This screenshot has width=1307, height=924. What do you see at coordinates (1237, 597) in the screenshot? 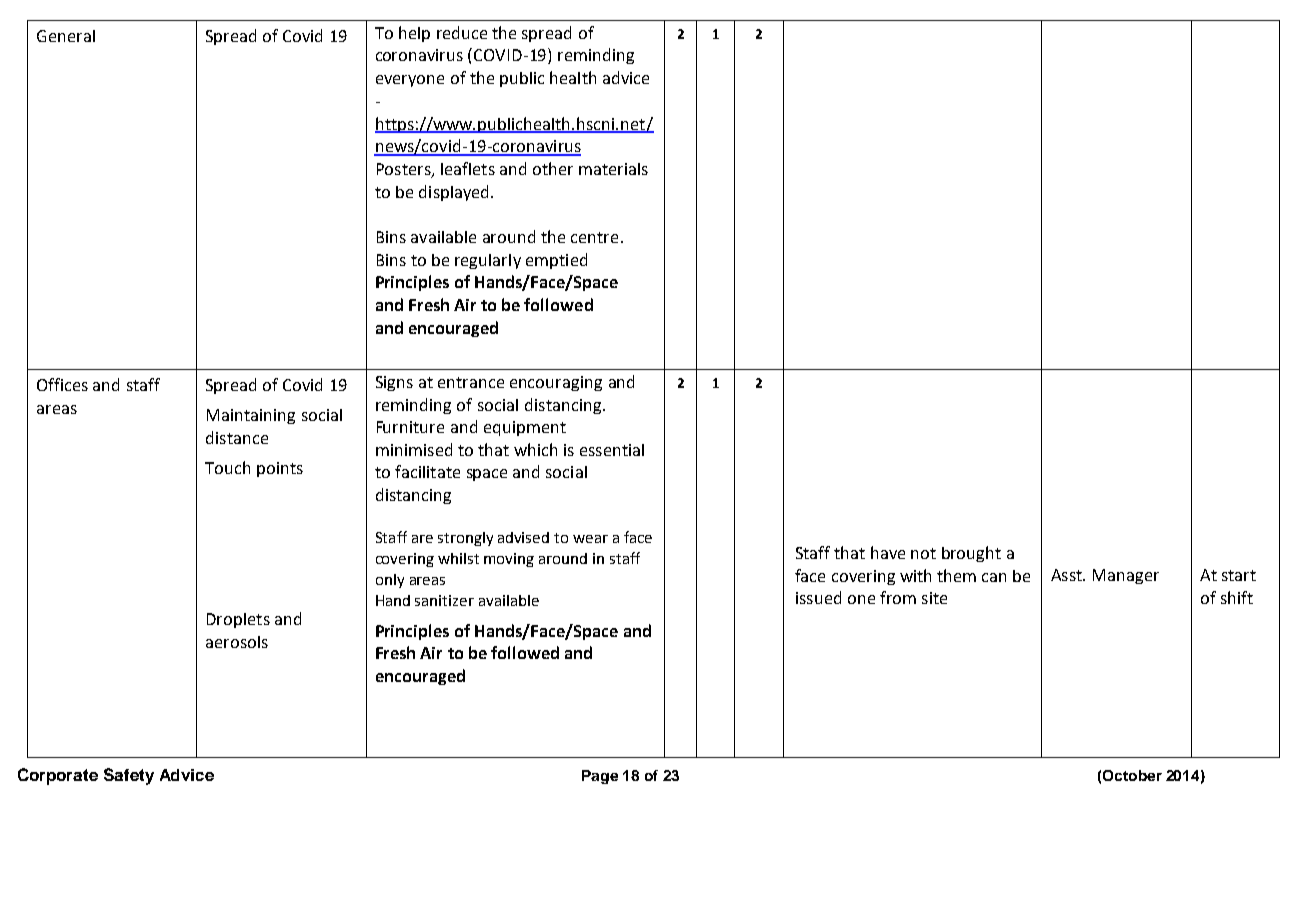
I see `shift` at bounding box center [1237, 597].
